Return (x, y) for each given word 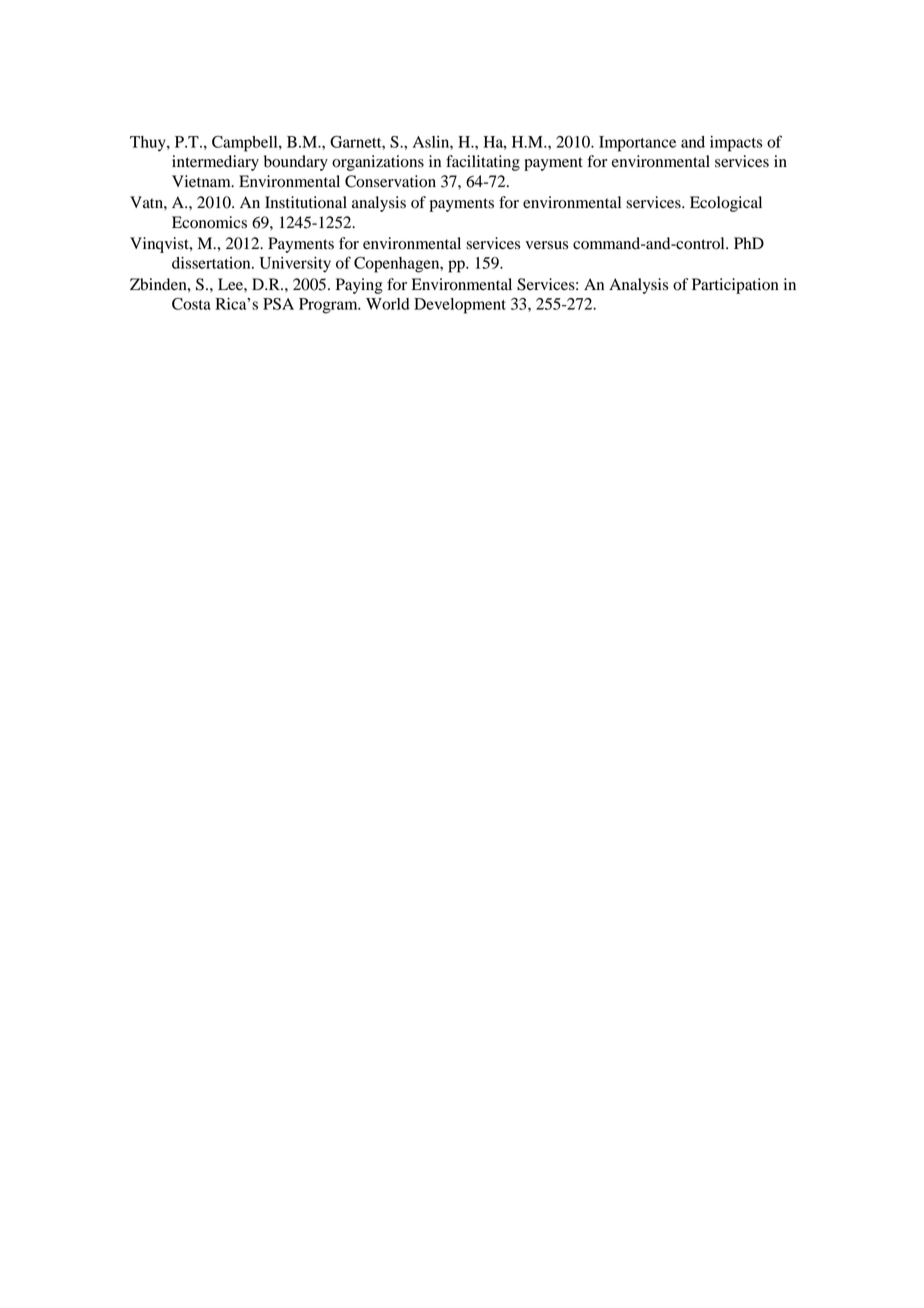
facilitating (483, 163)
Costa (191, 304)
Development (460, 306)
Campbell (246, 144)
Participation (735, 286)
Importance (637, 144)
